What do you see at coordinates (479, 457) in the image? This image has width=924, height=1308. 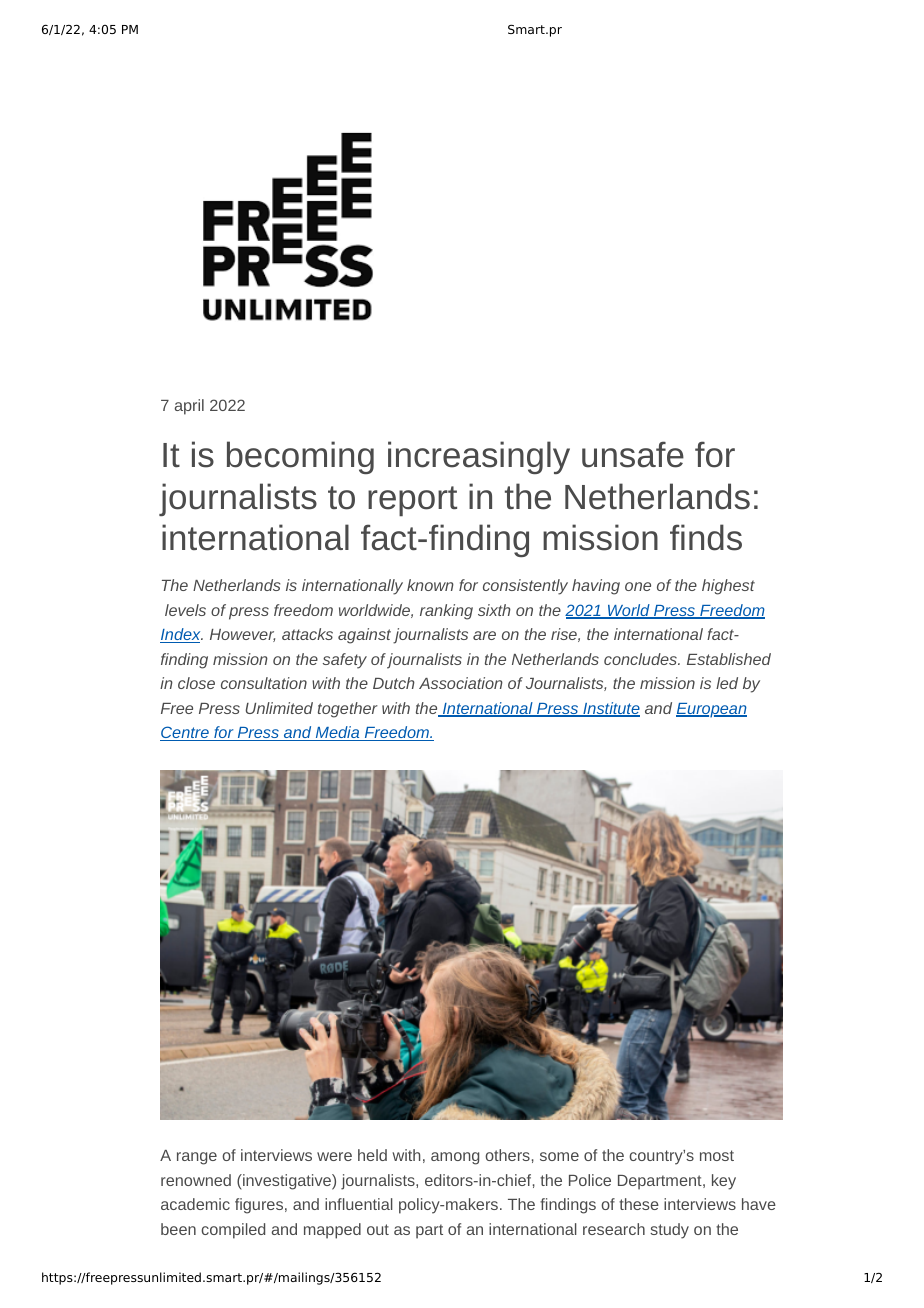 I see `increasingly` at bounding box center [479, 457].
